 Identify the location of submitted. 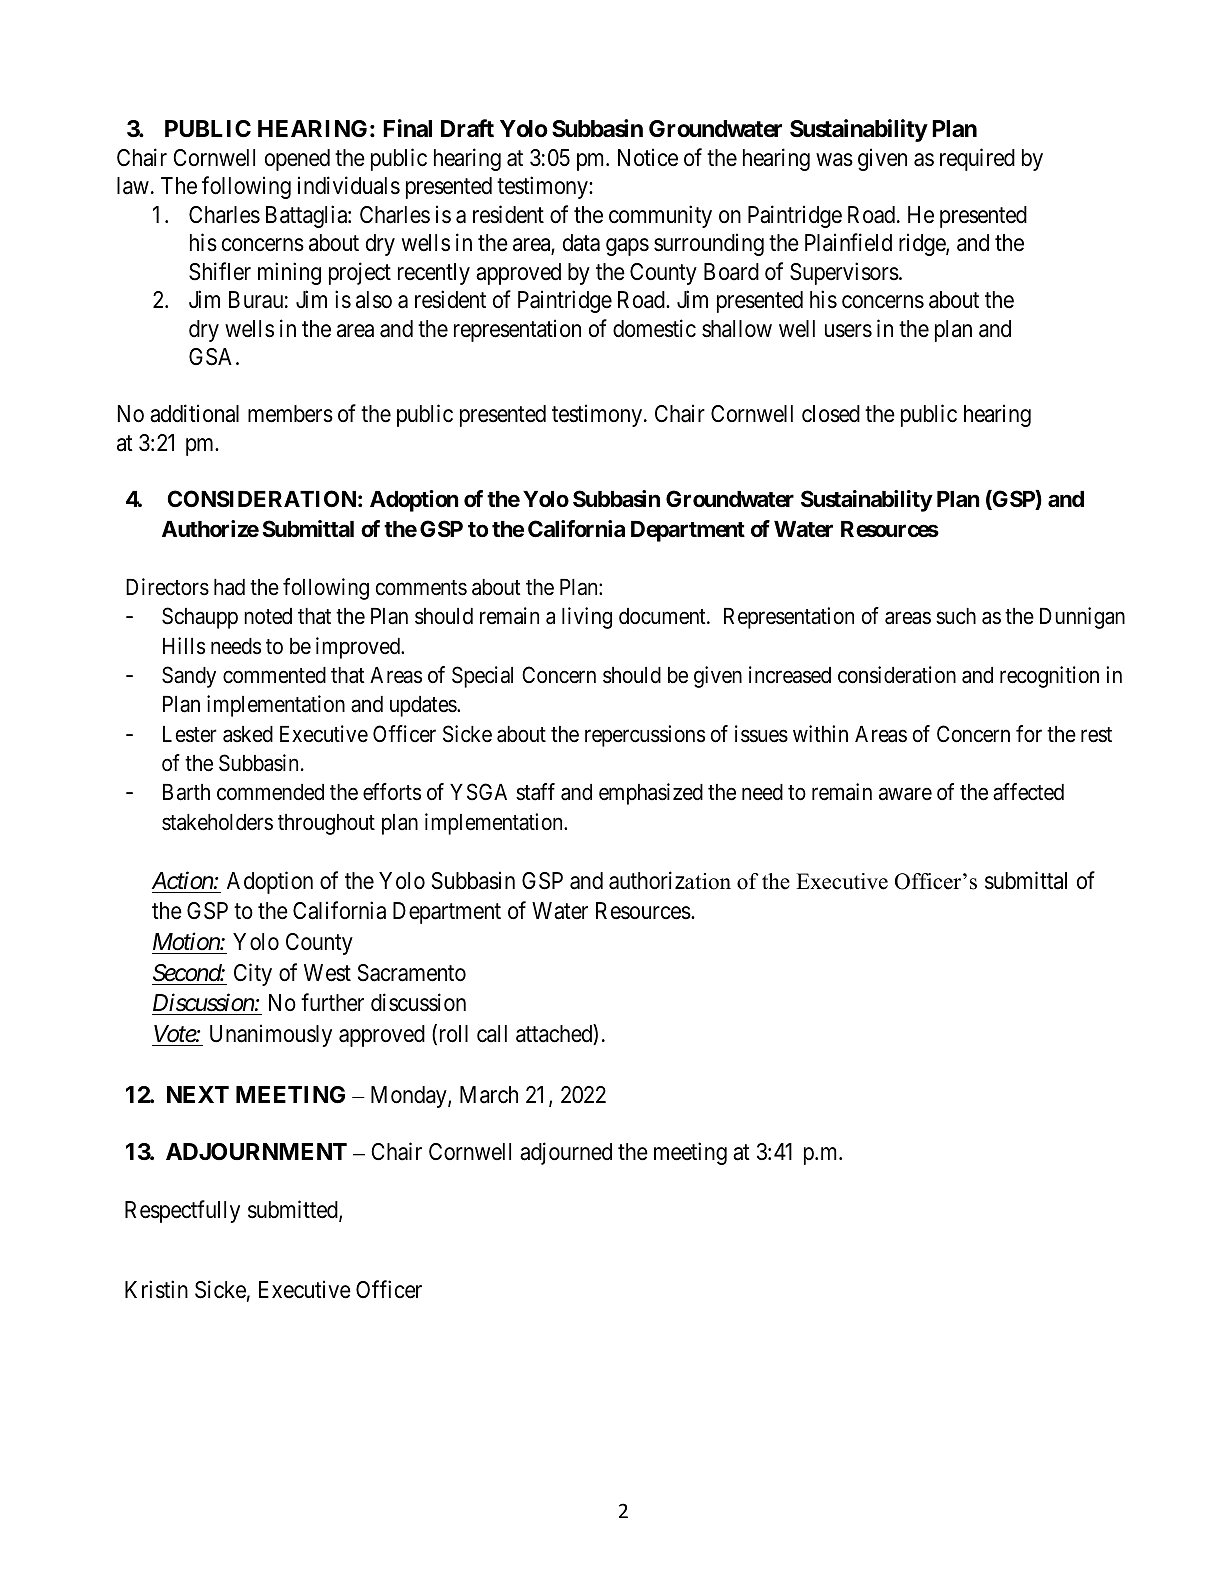
(294, 1210).
